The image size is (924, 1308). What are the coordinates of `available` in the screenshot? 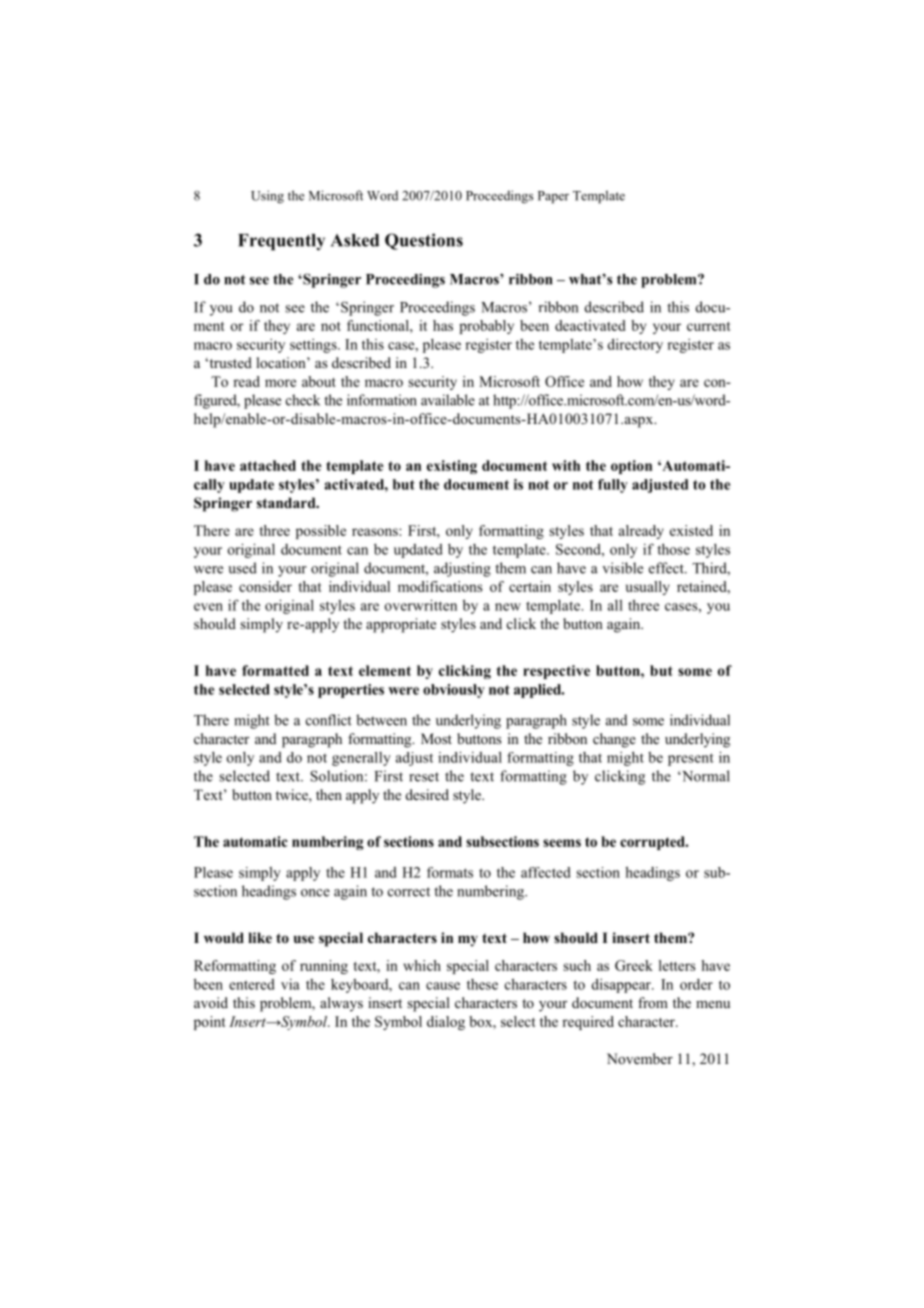 It's located at (448, 400).
